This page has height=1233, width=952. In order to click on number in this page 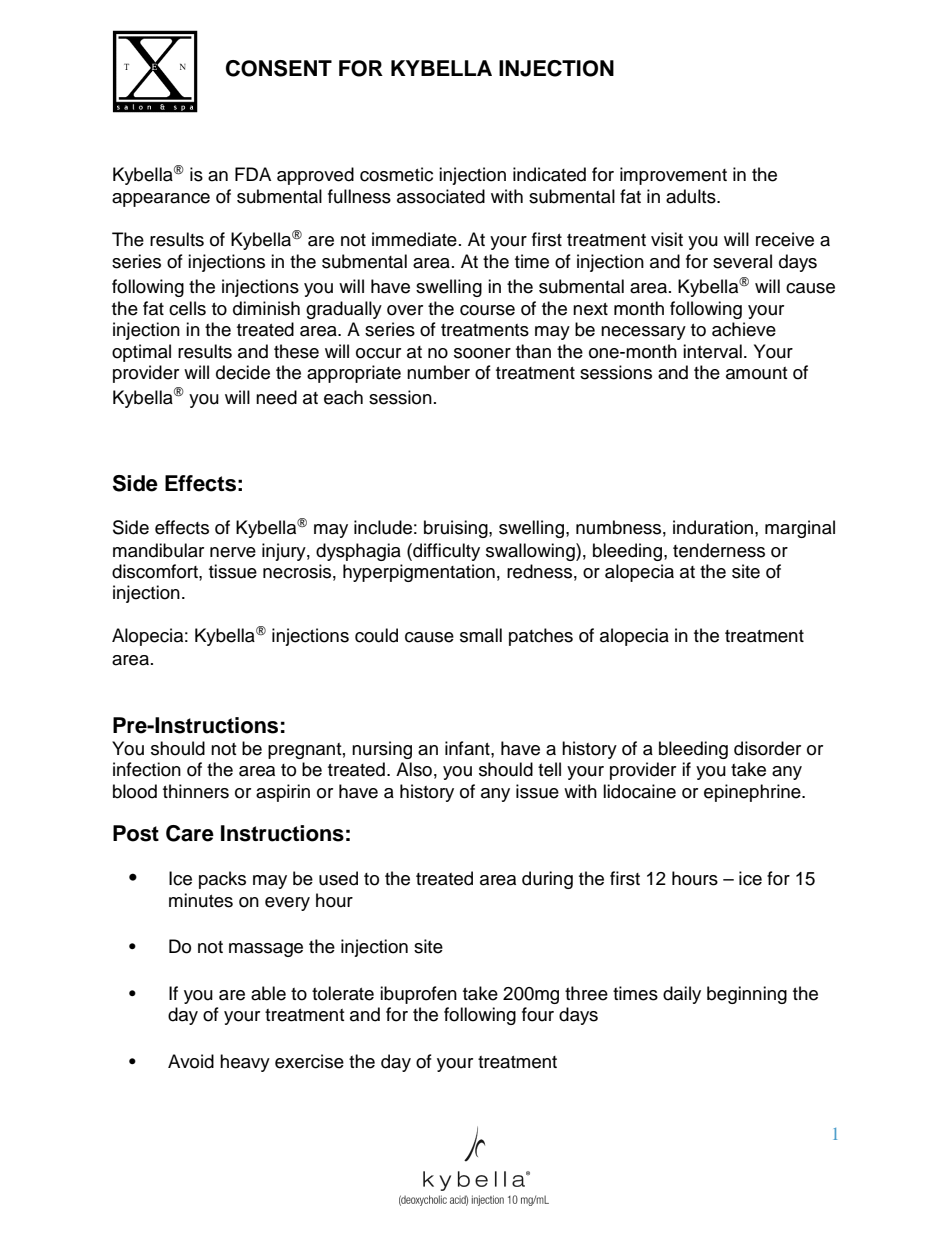, I will do `click(438, 372)`.
